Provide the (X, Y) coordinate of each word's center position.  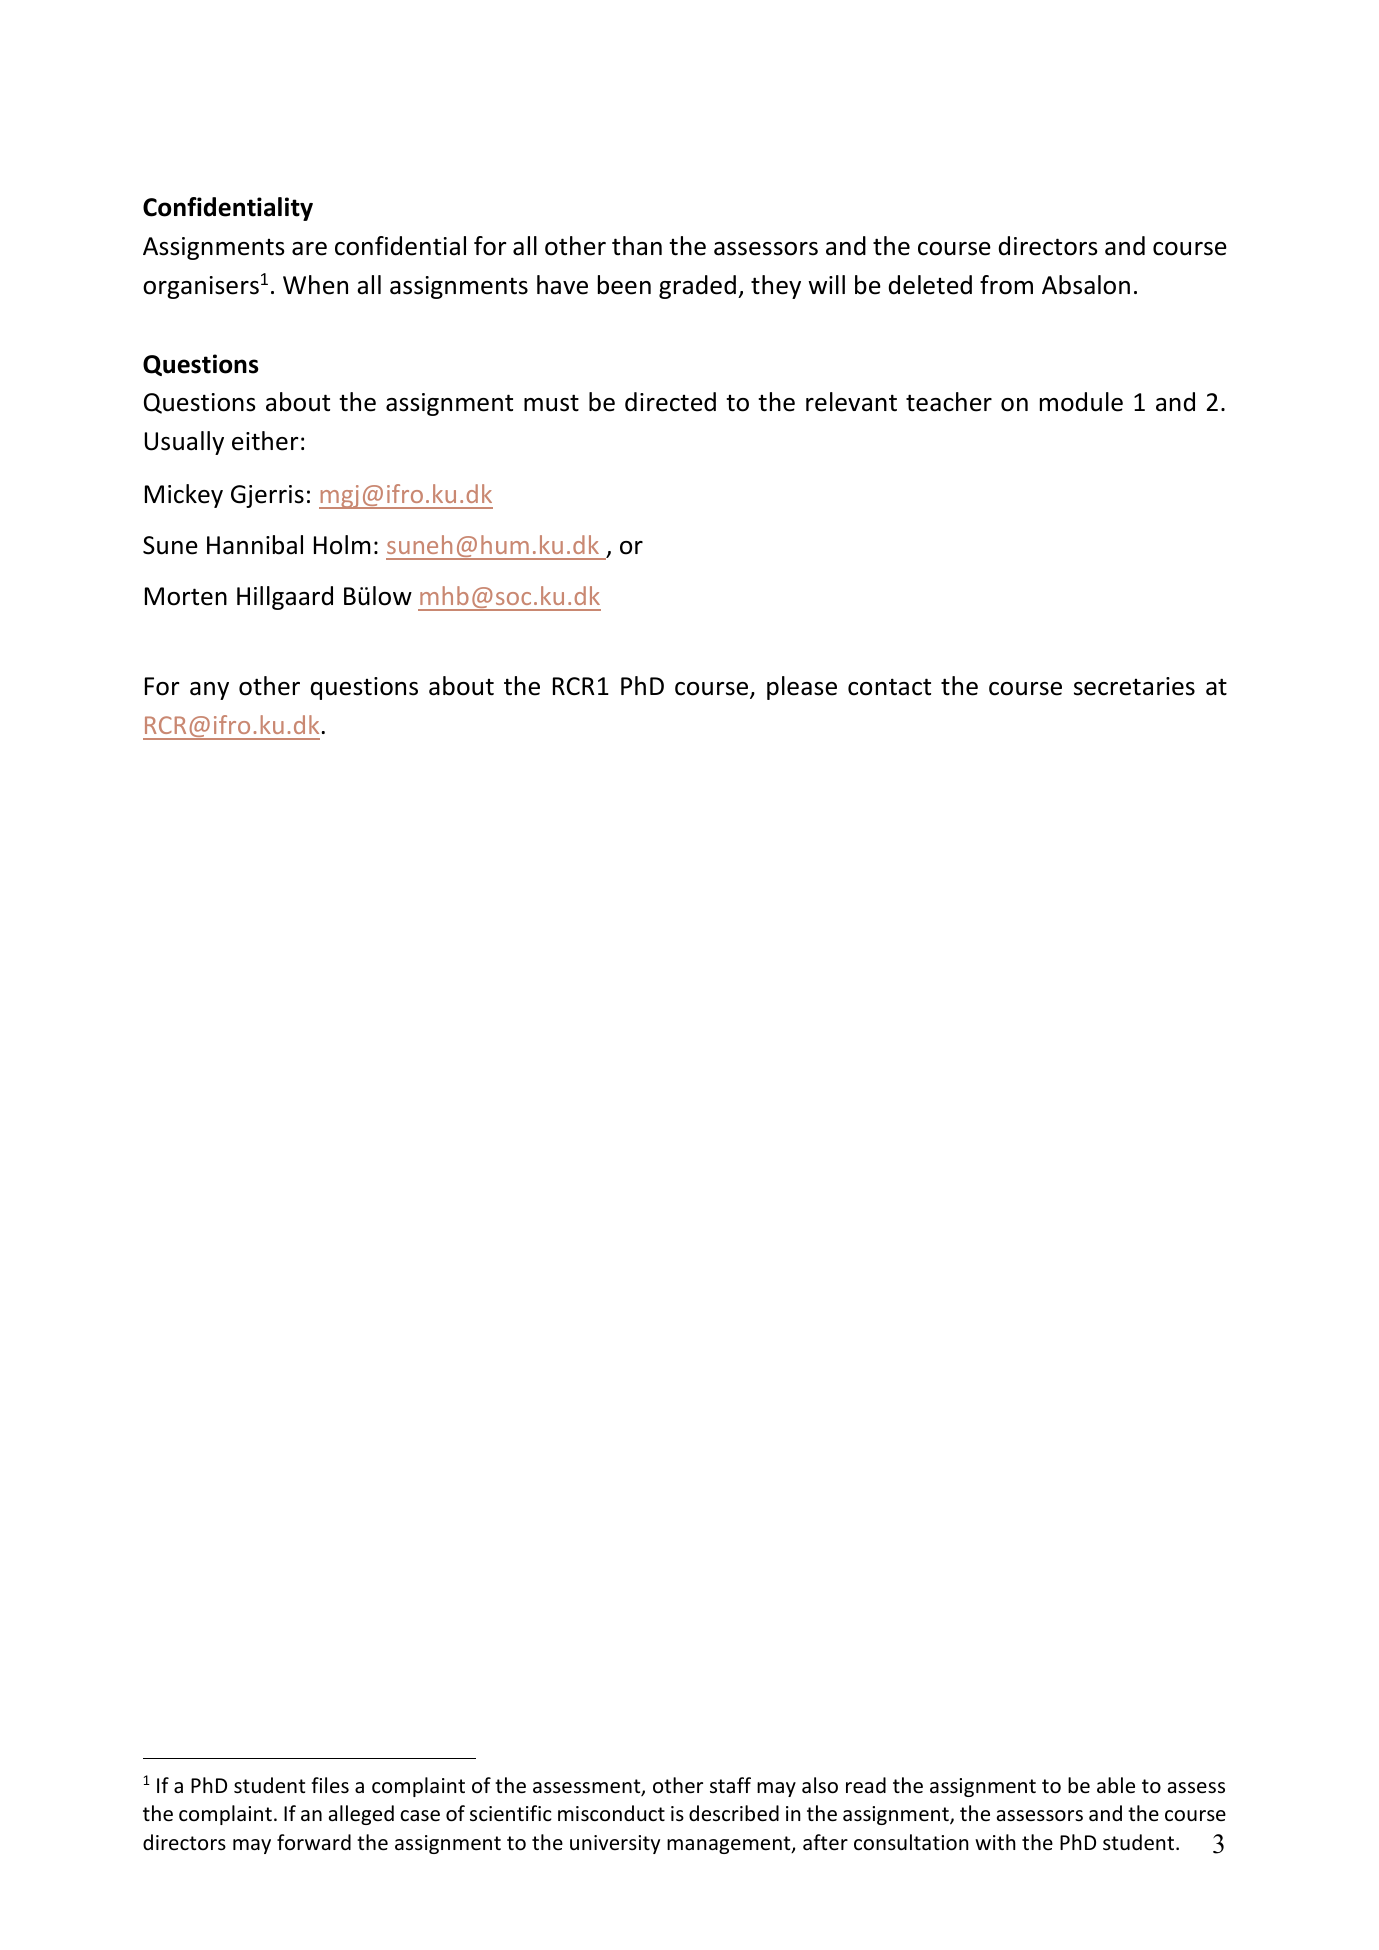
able (1116, 1785)
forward (314, 1842)
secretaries (1134, 686)
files (330, 1785)
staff (730, 1785)
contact (889, 687)
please (802, 688)
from (1006, 285)
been (624, 285)
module (1081, 402)
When (315, 285)
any (209, 691)
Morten (186, 596)
